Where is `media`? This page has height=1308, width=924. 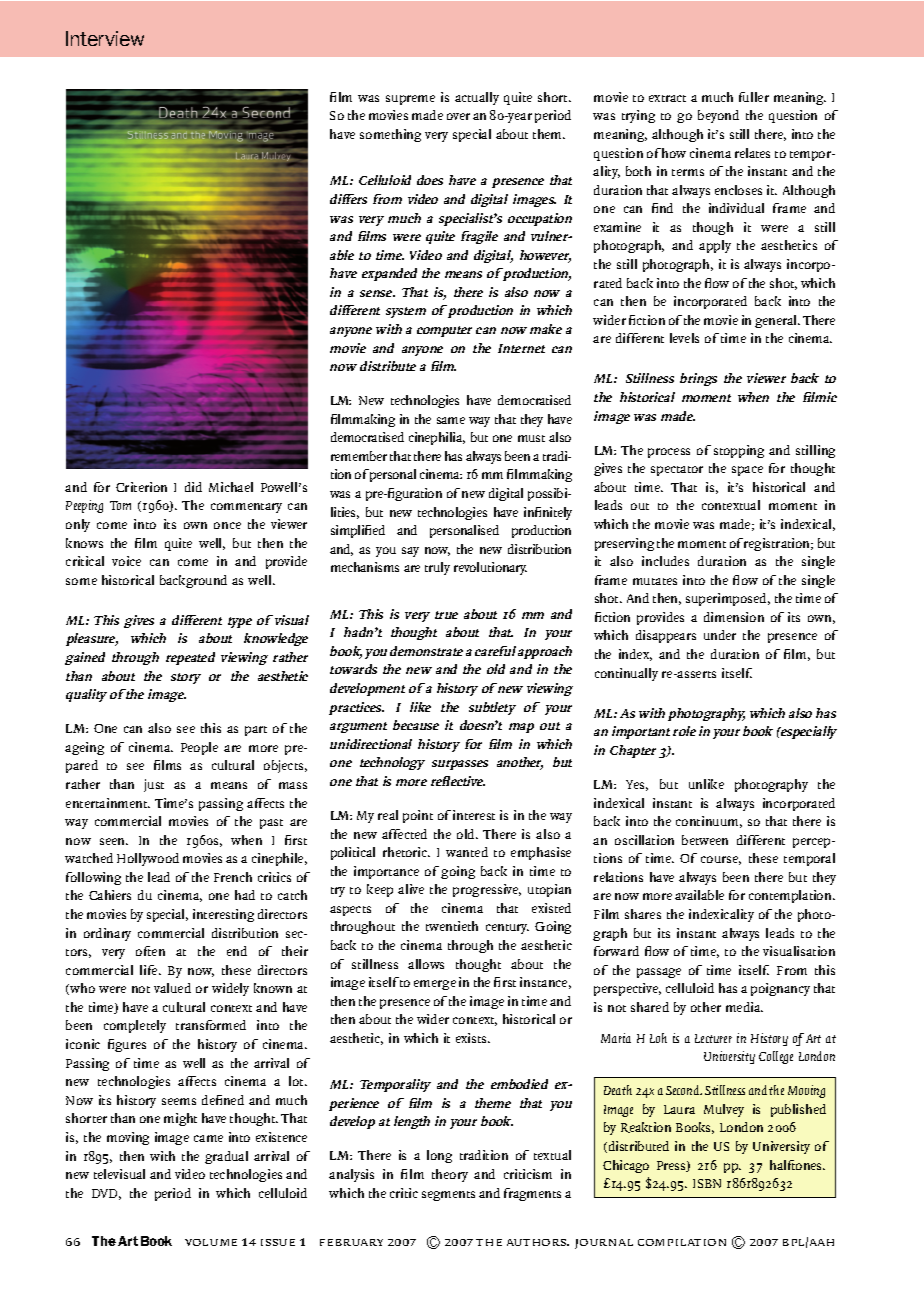
media is located at coordinates (744, 1007).
